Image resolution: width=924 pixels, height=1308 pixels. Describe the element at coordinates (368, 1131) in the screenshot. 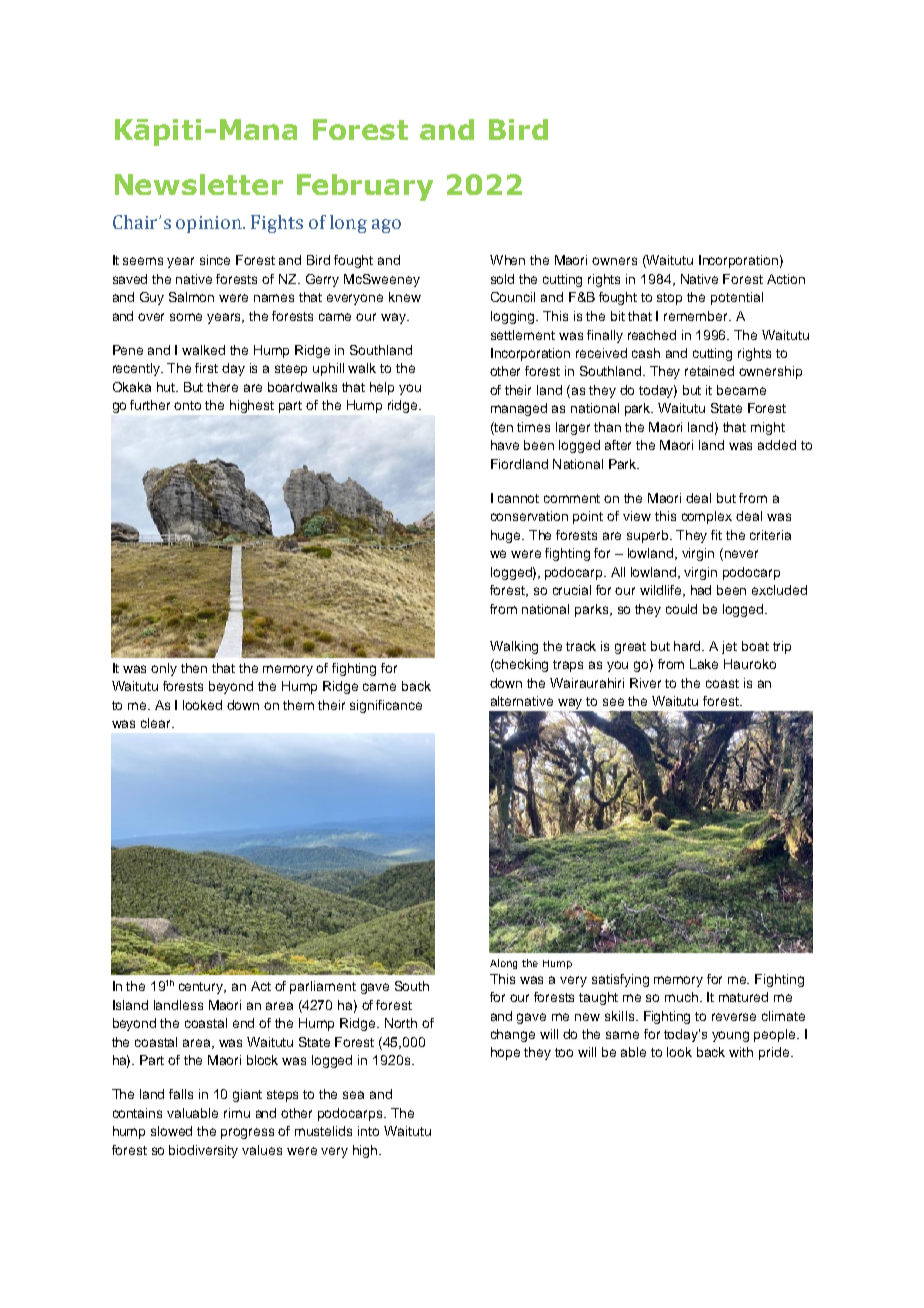

I see `into` at that location.
